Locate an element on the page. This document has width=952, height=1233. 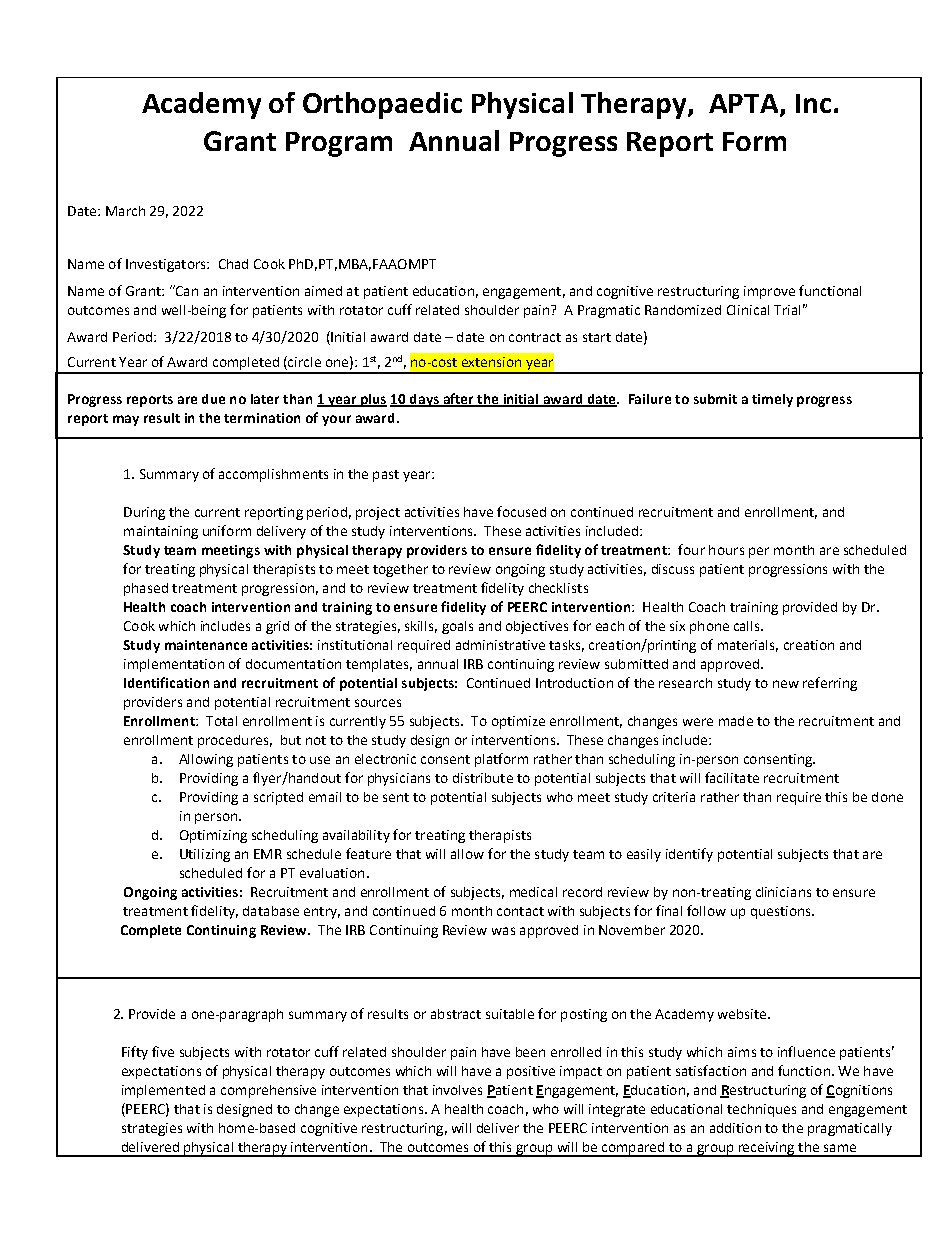
involves is located at coordinates (457, 1090).
